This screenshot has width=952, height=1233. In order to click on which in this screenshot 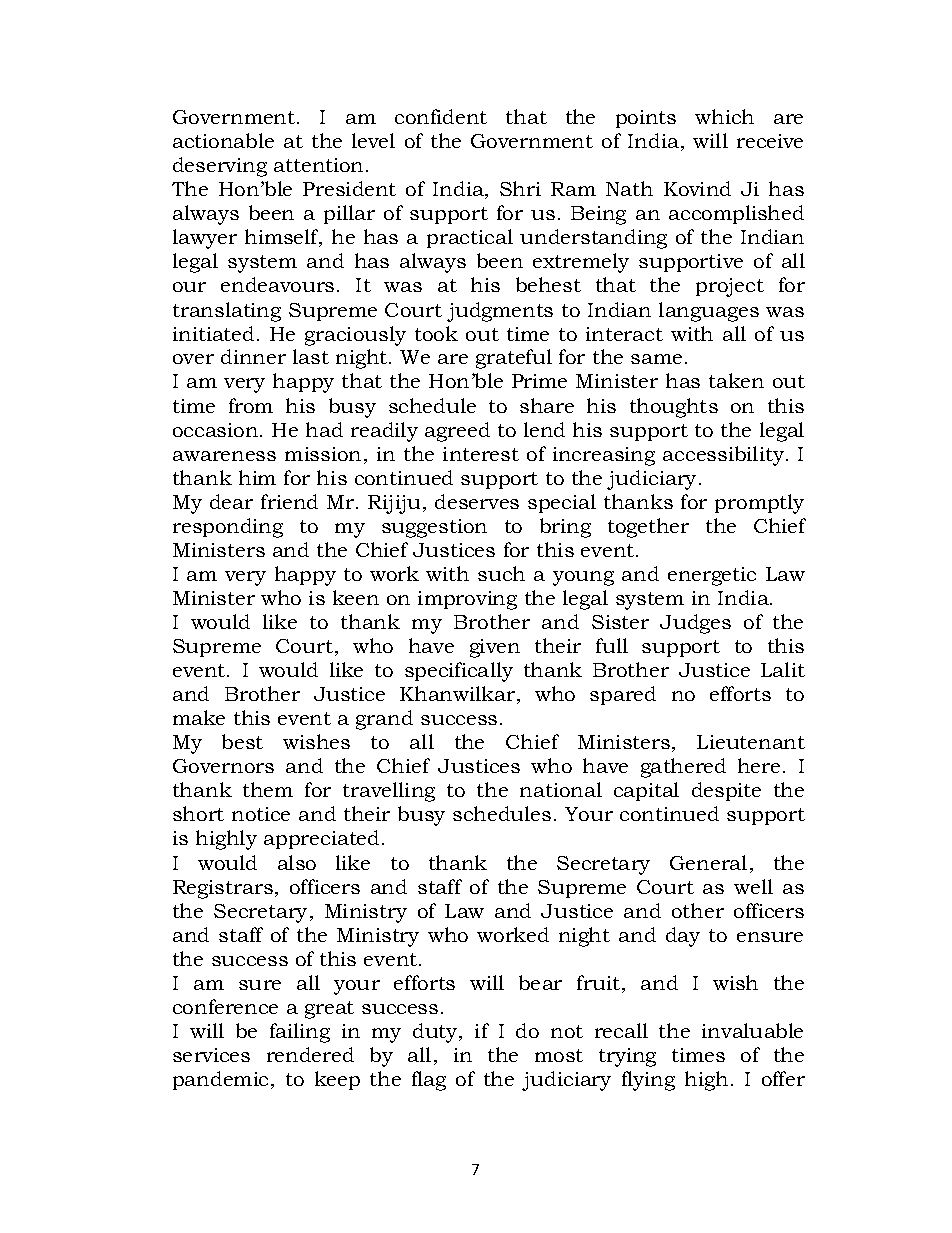, I will do `click(724, 116)`.
